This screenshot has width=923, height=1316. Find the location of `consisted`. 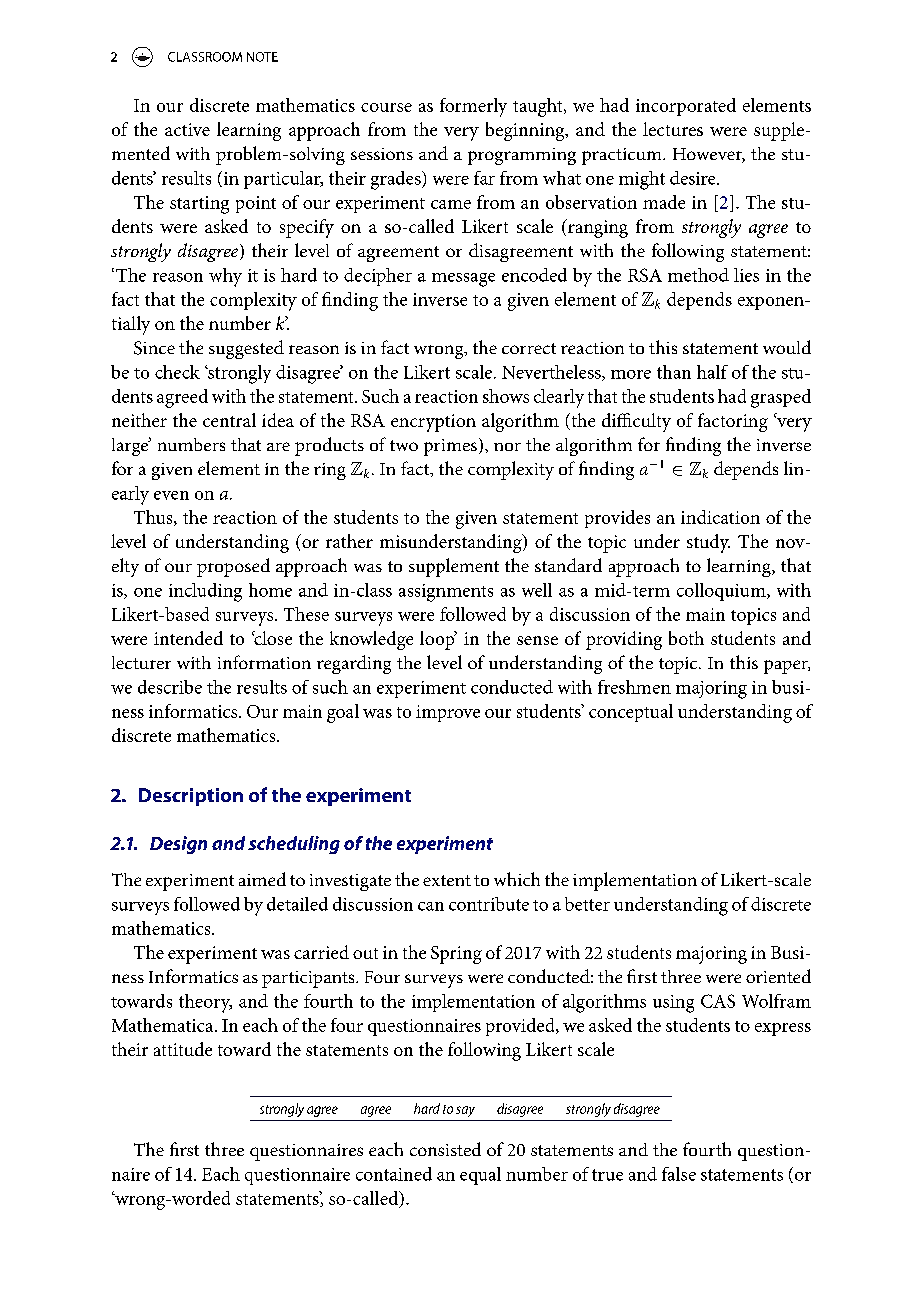

consisted is located at coordinates (445, 1149).
